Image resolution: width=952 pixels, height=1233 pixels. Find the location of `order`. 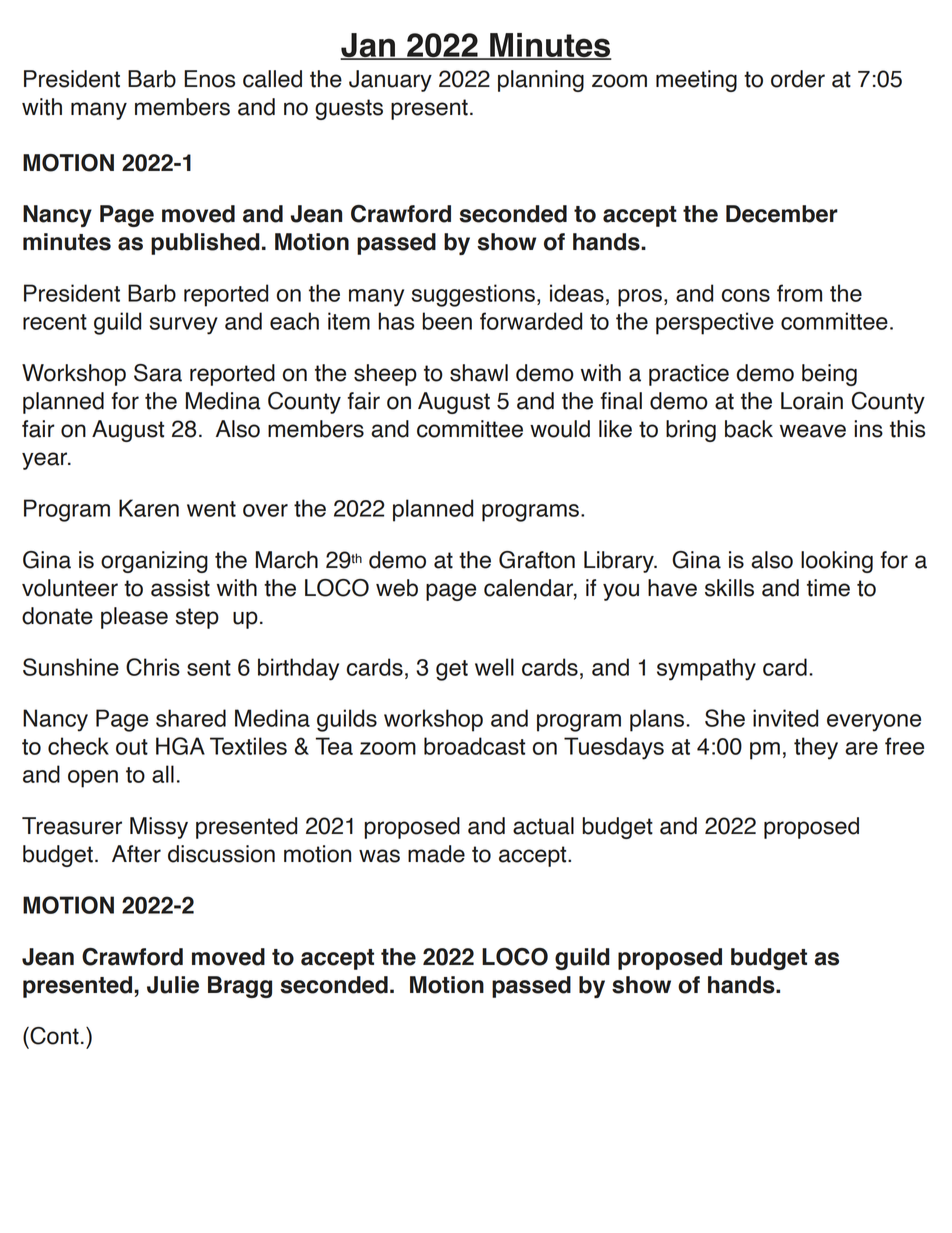

order is located at coordinates (798, 79).
